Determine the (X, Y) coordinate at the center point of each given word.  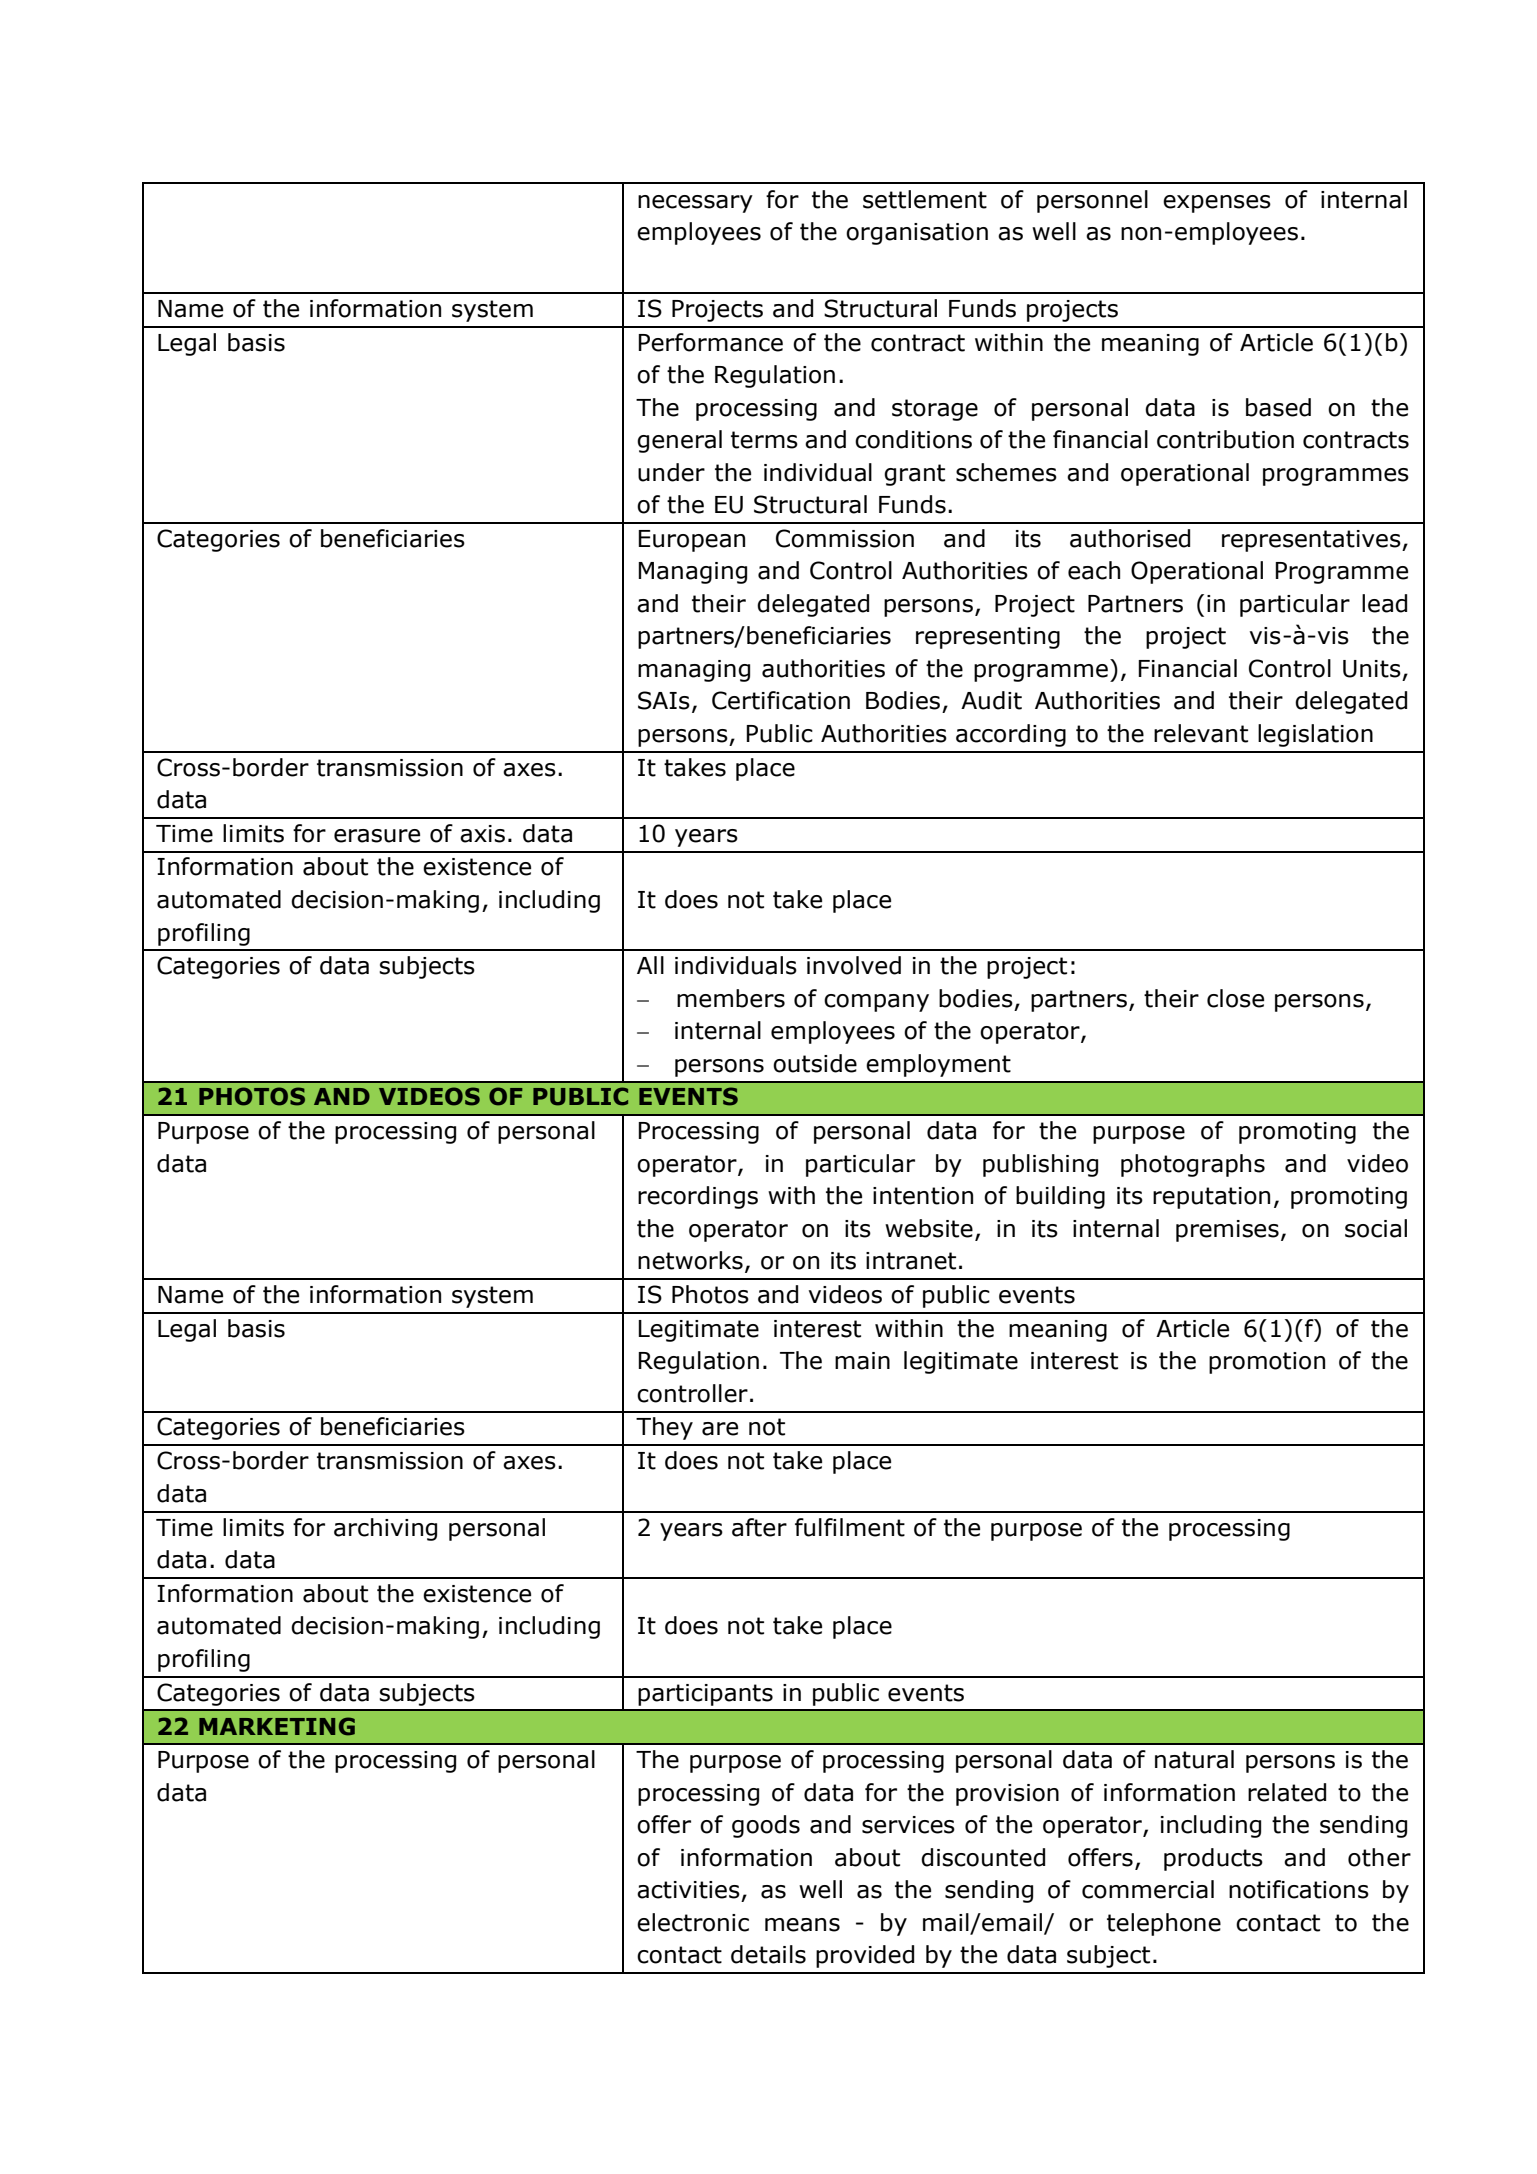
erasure (377, 836)
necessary (695, 204)
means (802, 1925)
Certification (781, 700)
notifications (1299, 1889)
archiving (385, 1529)
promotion (1267, 1363)
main (862, 1361)
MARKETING (277, 1726)
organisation (917, 234)
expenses (1217, 204)
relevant (1201, 733)
